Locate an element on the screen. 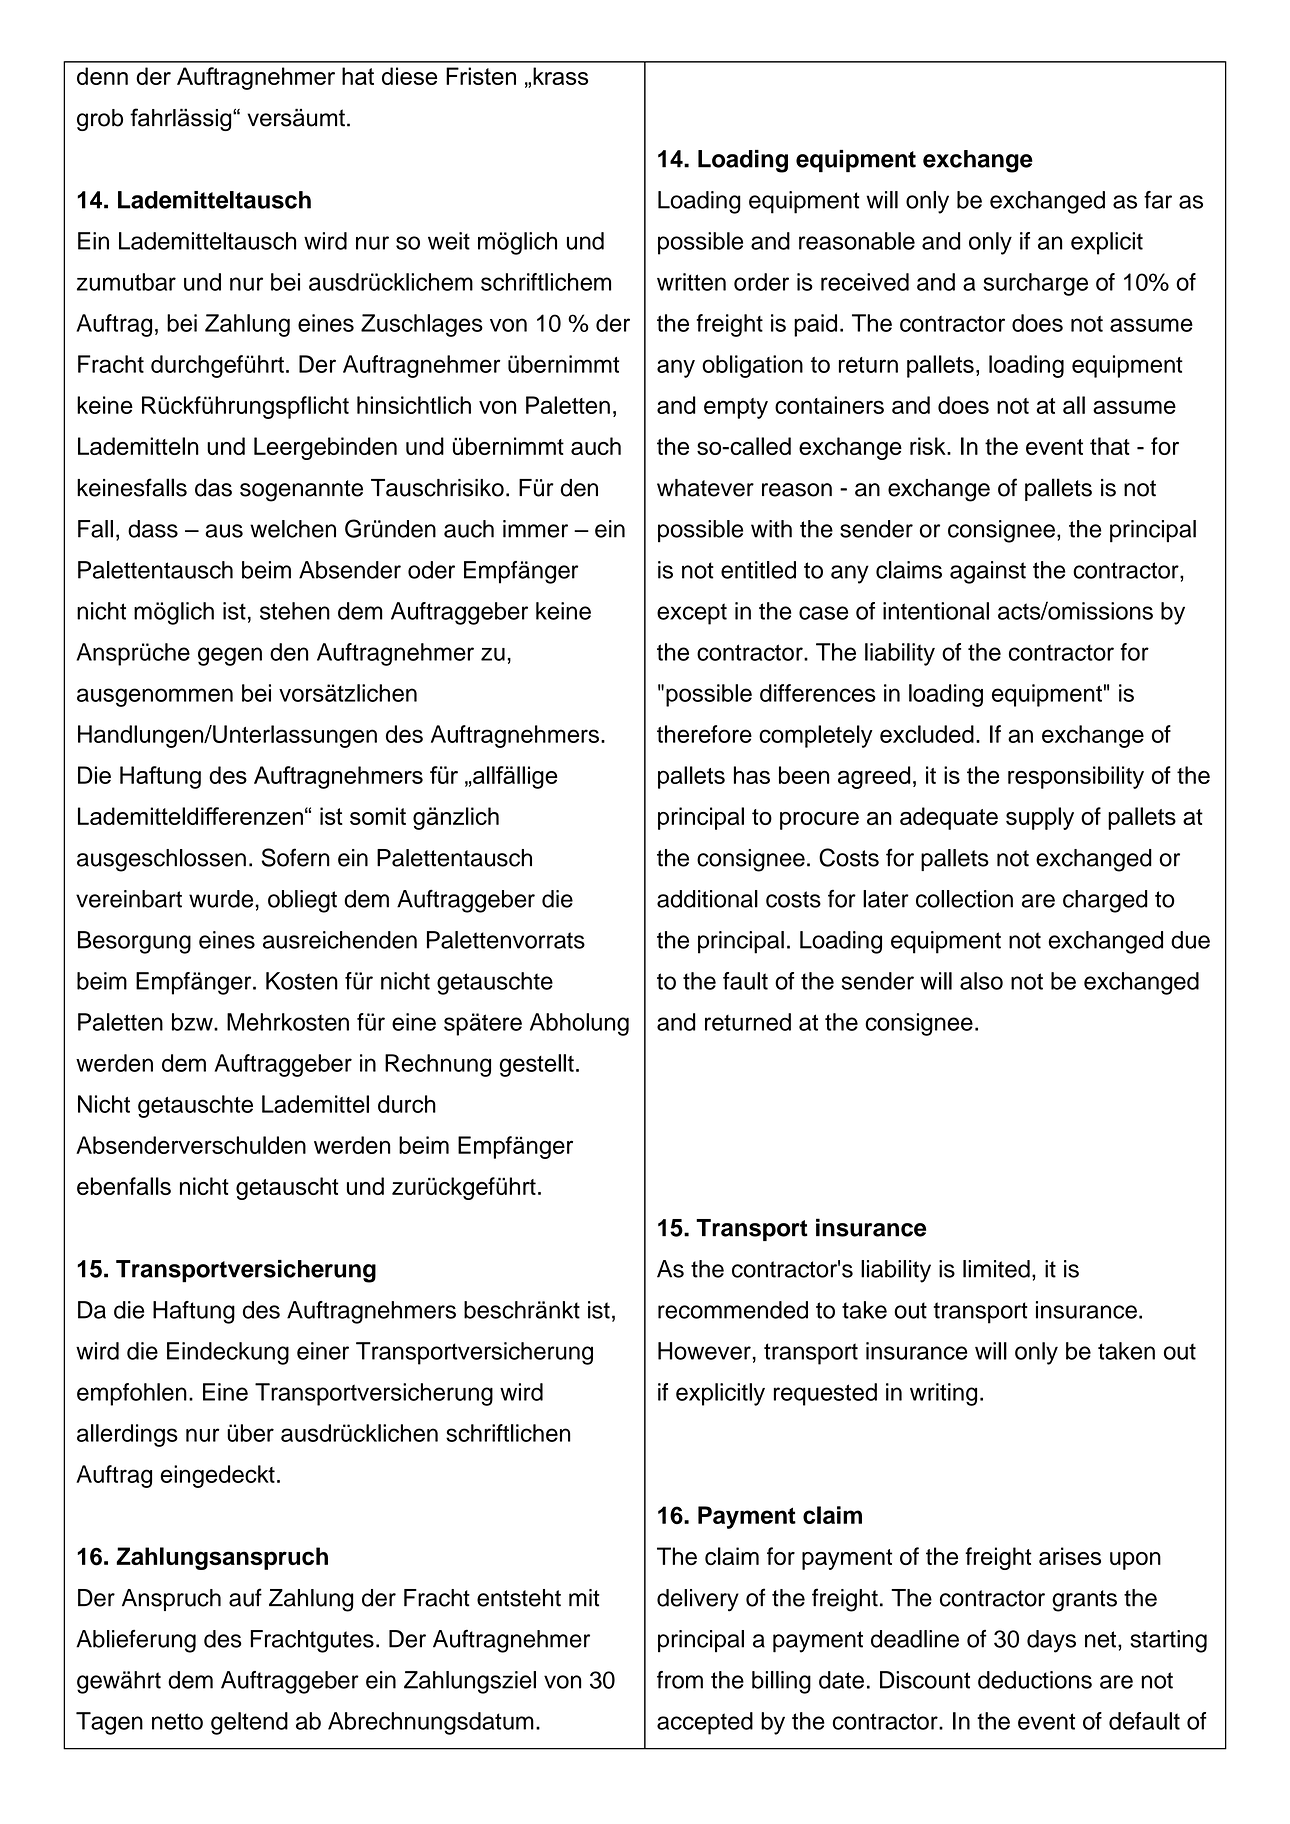  bzw is located at coordinates (193, 1022).
